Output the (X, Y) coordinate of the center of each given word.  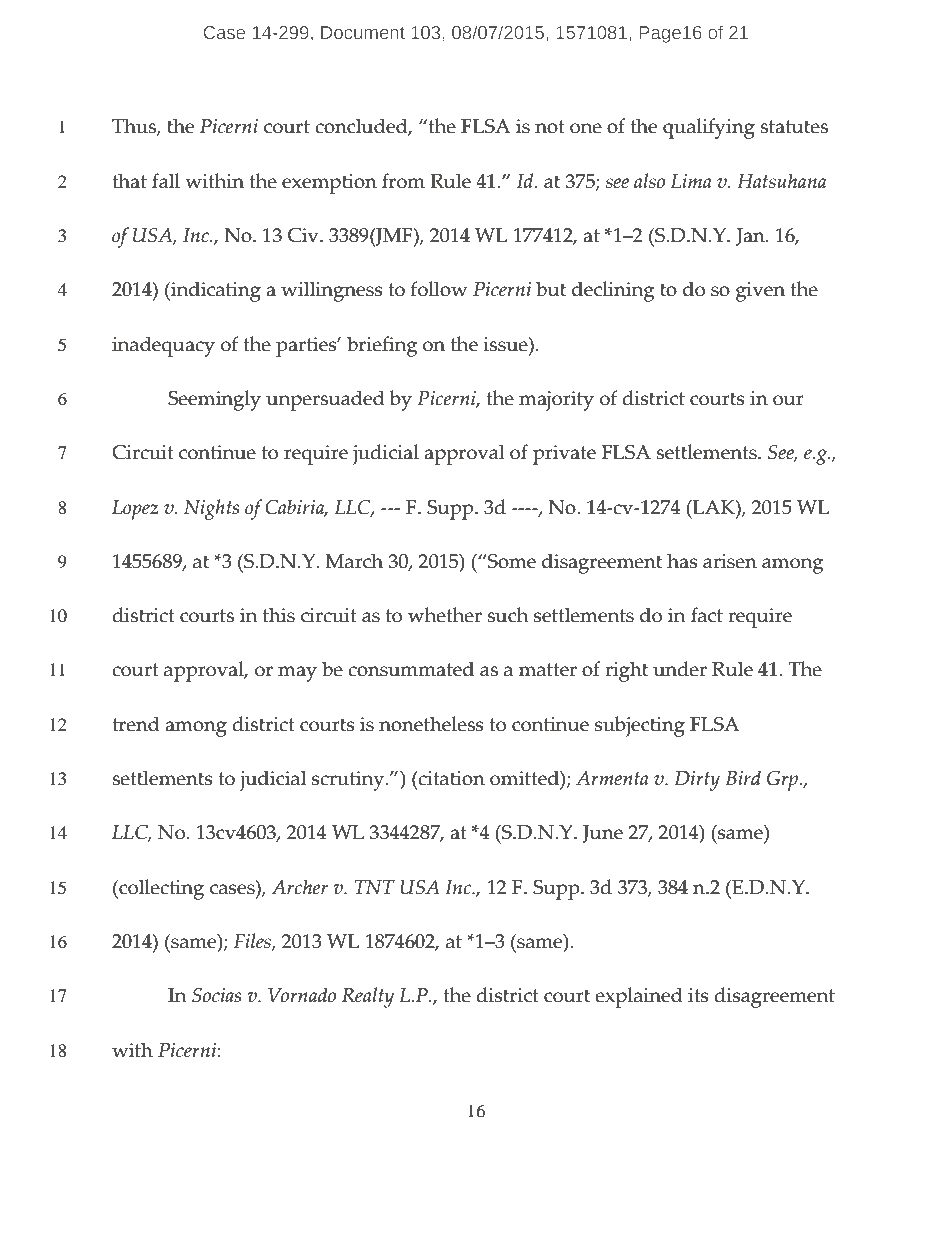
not (550, 127)
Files (253, 942)
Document (363, 32)
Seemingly (214, 400)
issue (506, 344)
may (297, 674)
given (760, 292)
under (680, 669)
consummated (411, 669)
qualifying (709, 128)
